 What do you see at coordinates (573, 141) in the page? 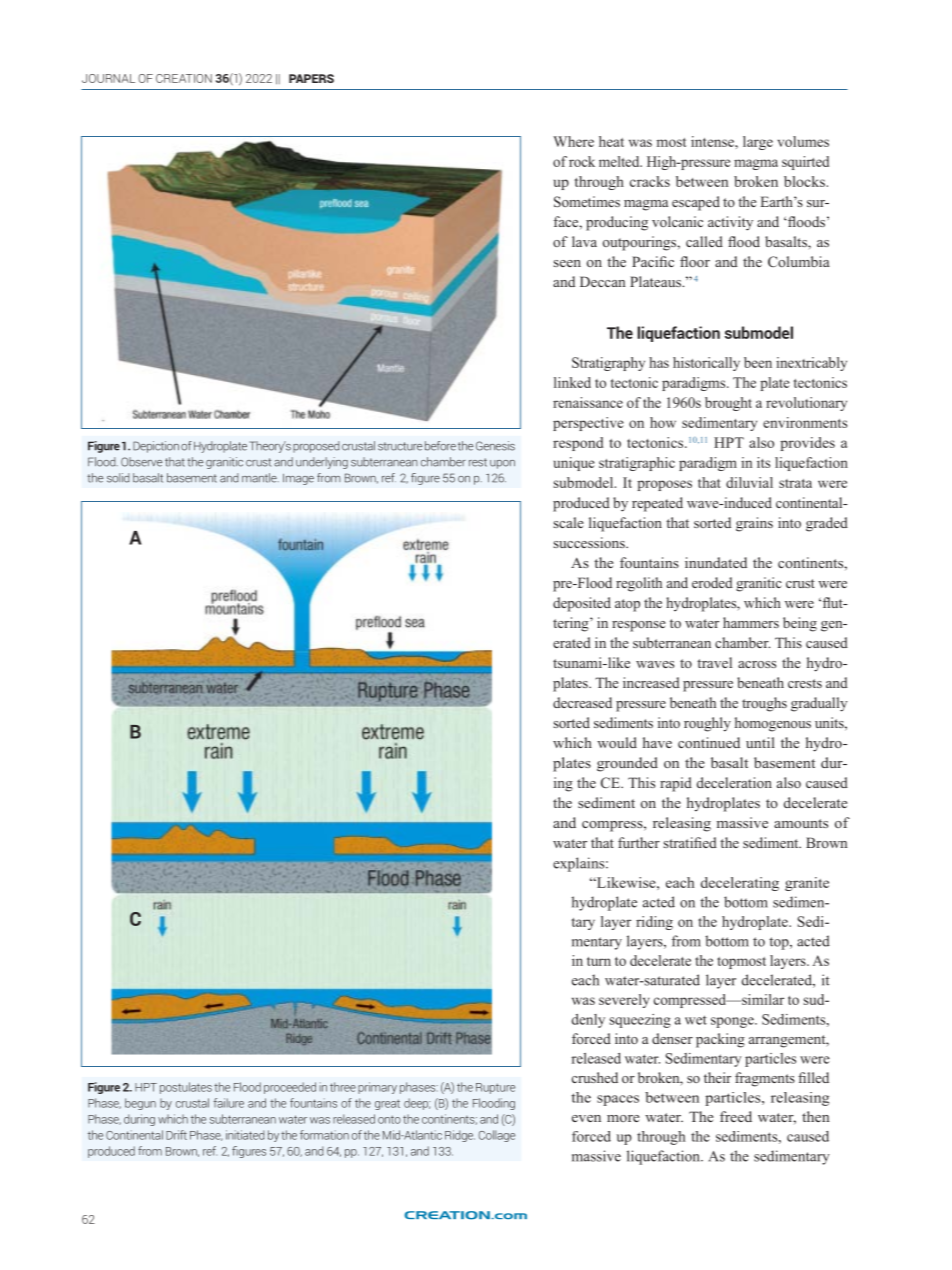
I see `Where` at bounding box center [573, 141].
